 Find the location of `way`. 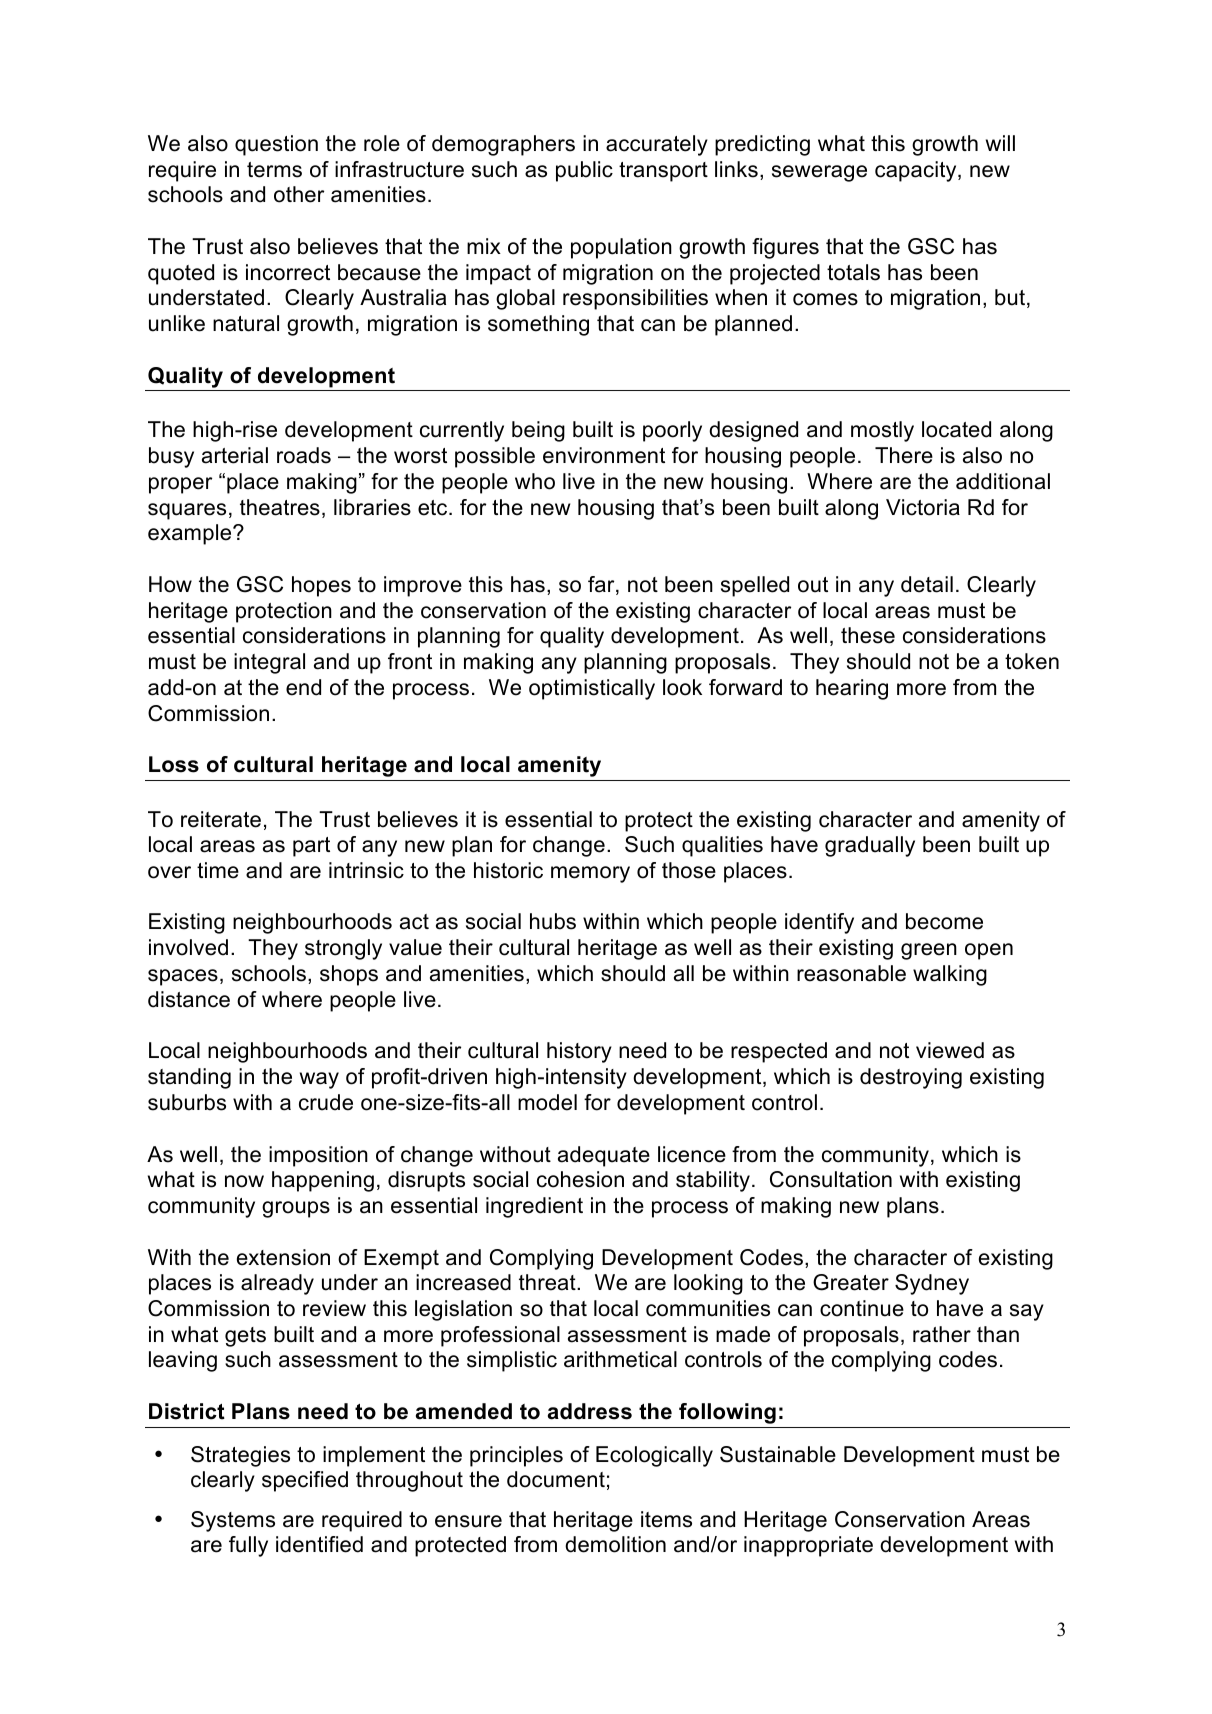

way is located at coordinates (319, 1080).
